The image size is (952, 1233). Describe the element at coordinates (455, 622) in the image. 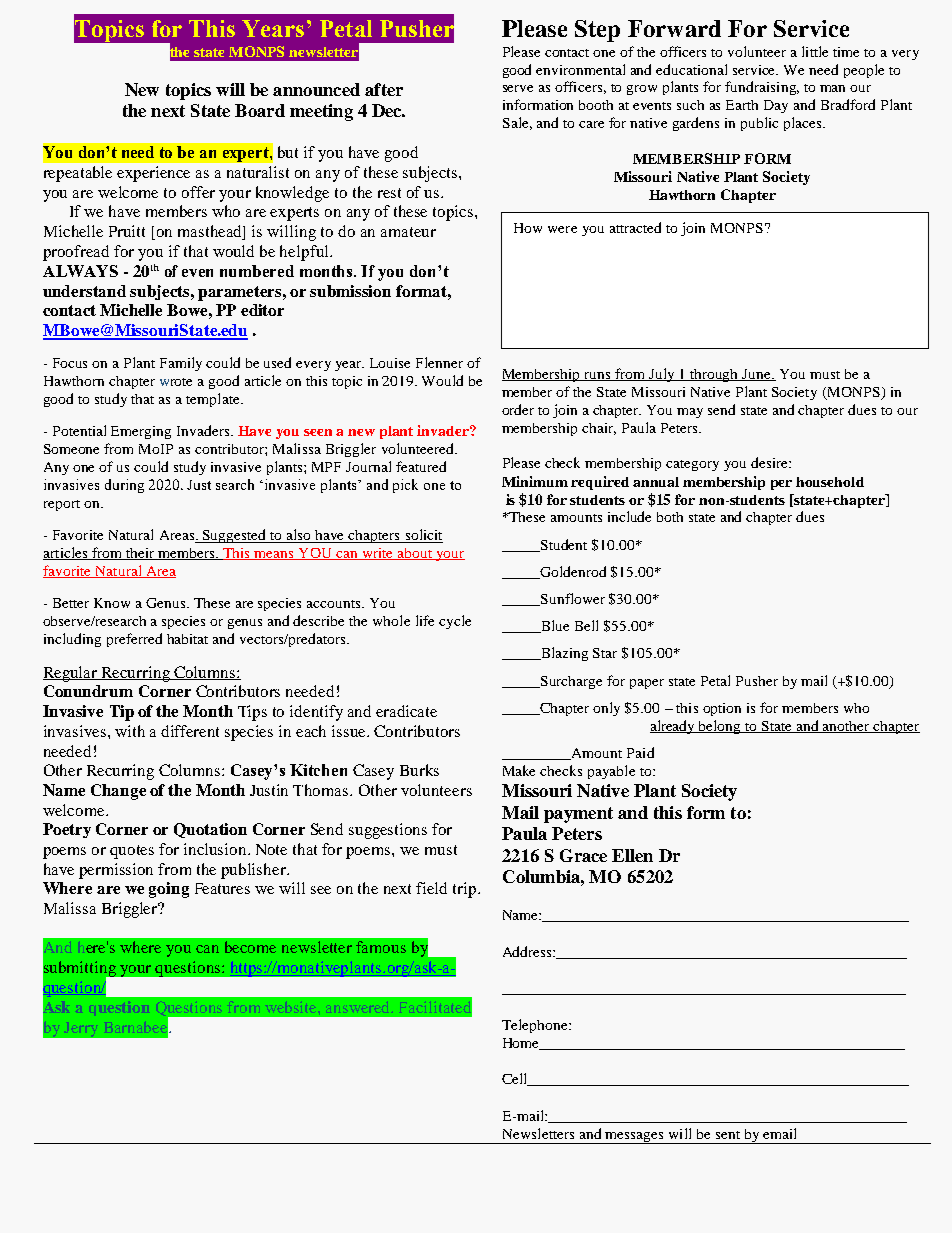

I see `cycle` at that location.
